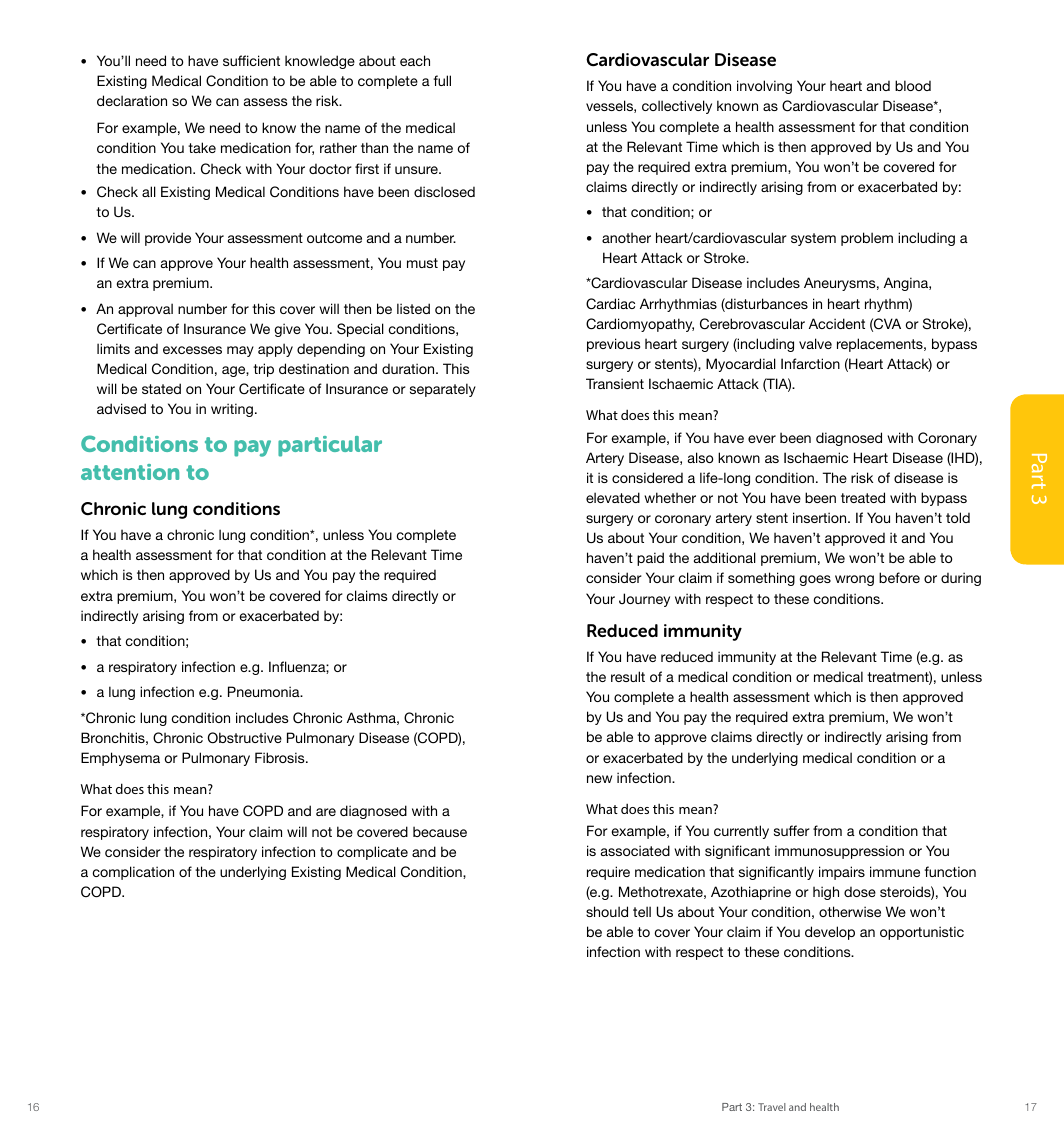 This page has height=1129, width=1064. What do you see at coordinates (854, 580) in the page?
I see `wrong` at bounding box center [854, 580].
